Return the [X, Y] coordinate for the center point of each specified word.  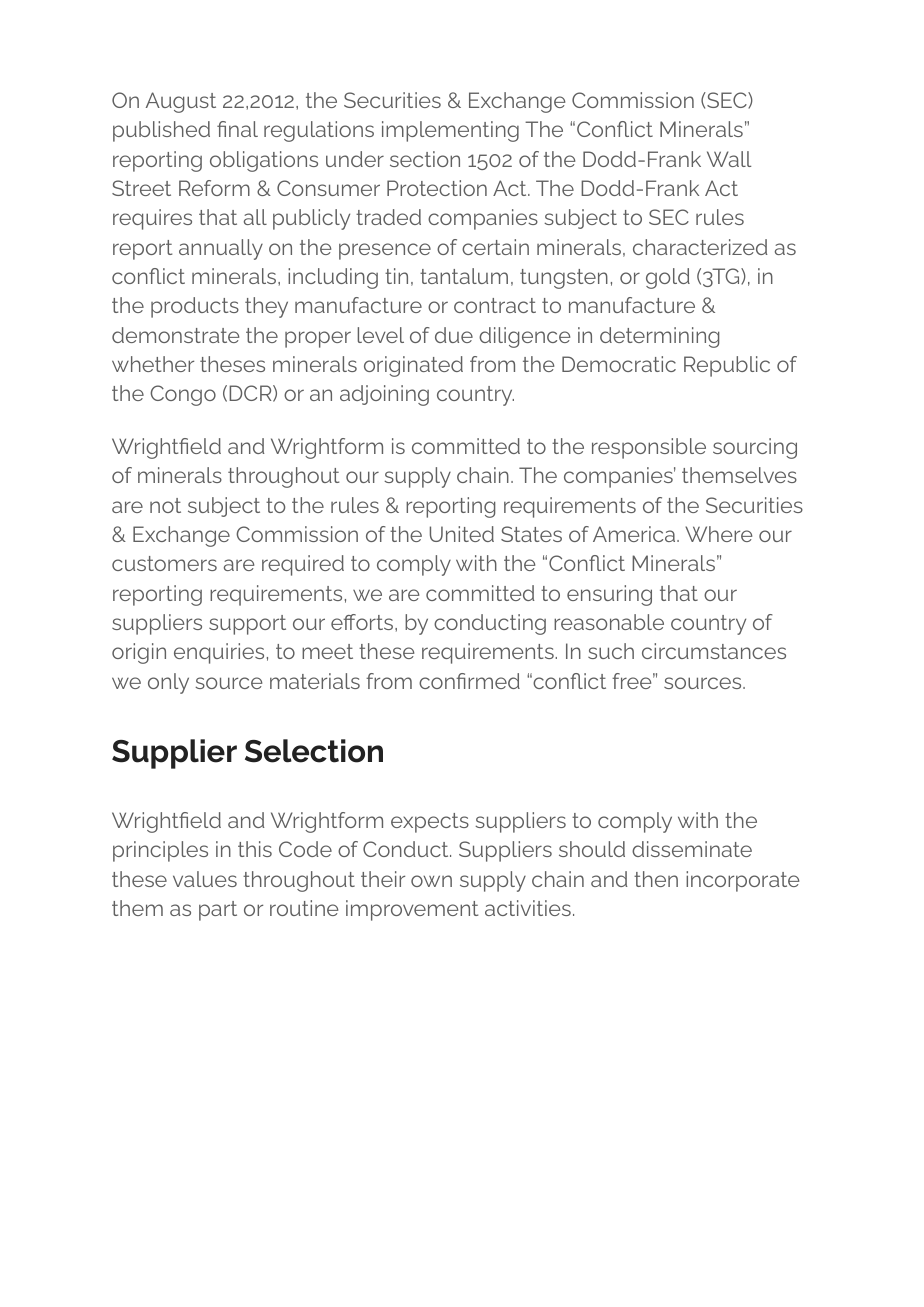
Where [718, 534]
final [237, 129]
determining [659, 337]
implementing [450, 131]
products [195, 307]
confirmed [469, 681]
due [454, 335]
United [462, 534]
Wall [729, 159]
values [205, 879]
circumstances [714, 651]
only [168, 683]
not [165, 505]
